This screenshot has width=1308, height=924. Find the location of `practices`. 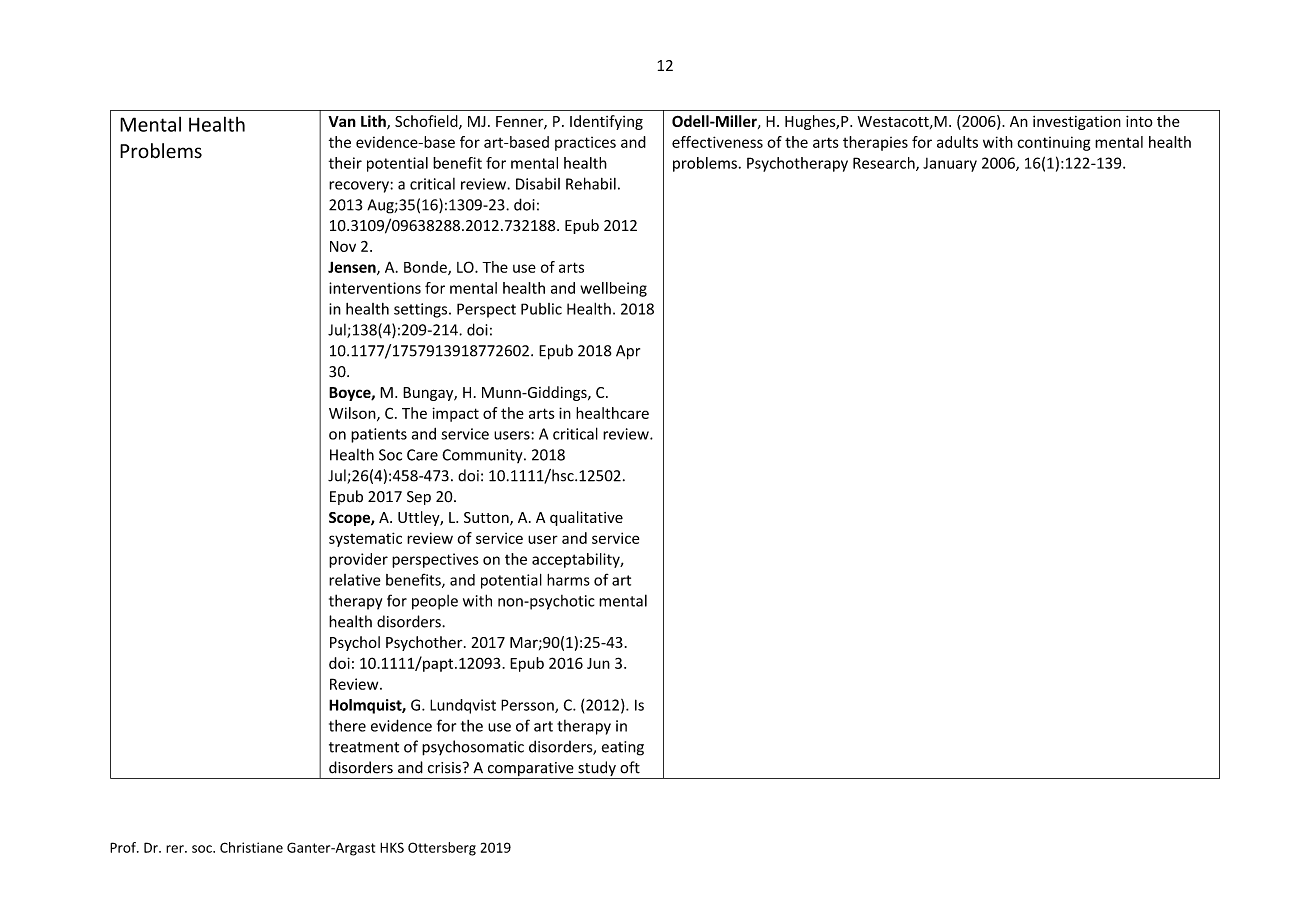

practices is located at coordinates (585, 144).
